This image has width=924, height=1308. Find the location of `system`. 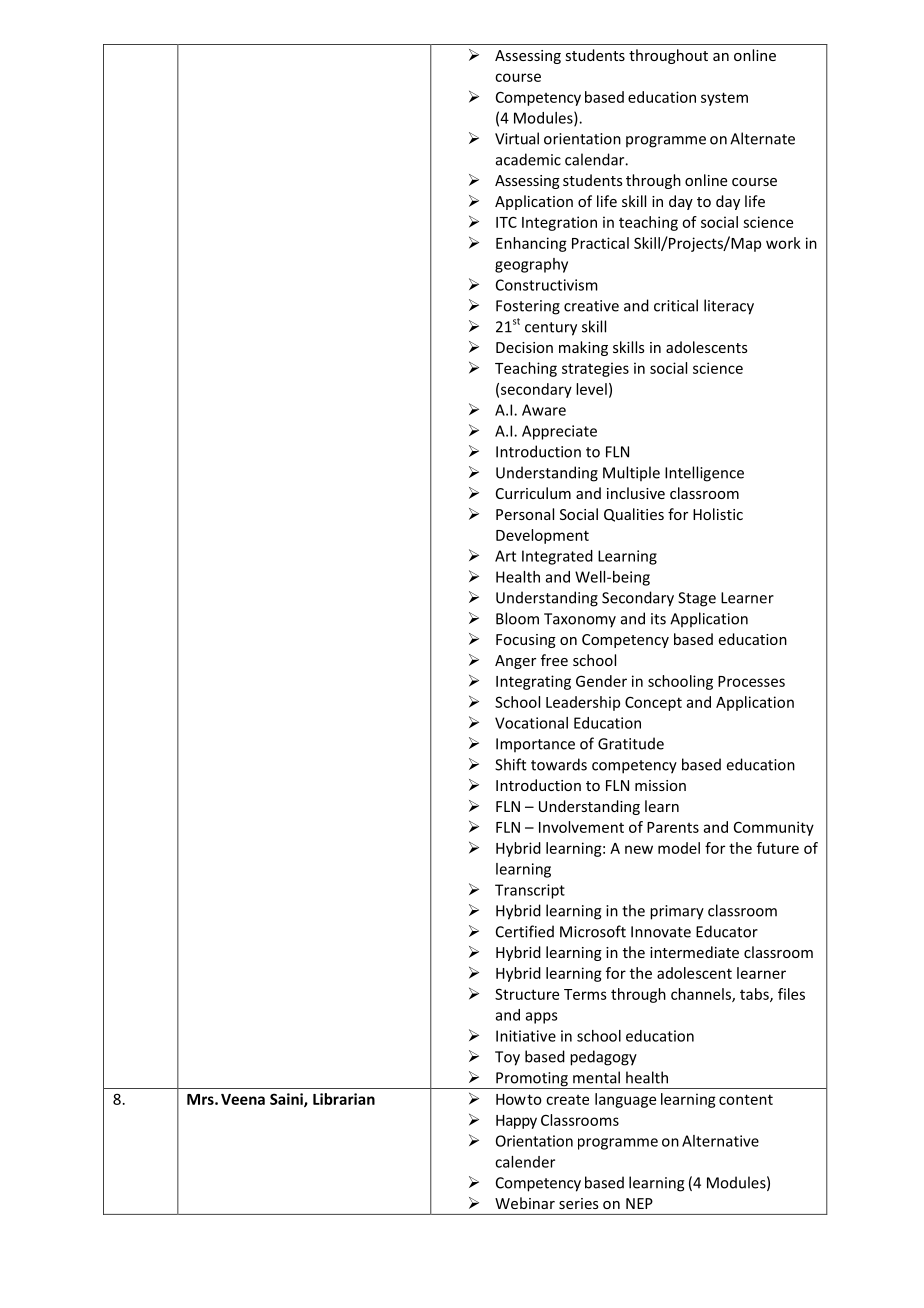

system is located at coordinates (724, 99).
